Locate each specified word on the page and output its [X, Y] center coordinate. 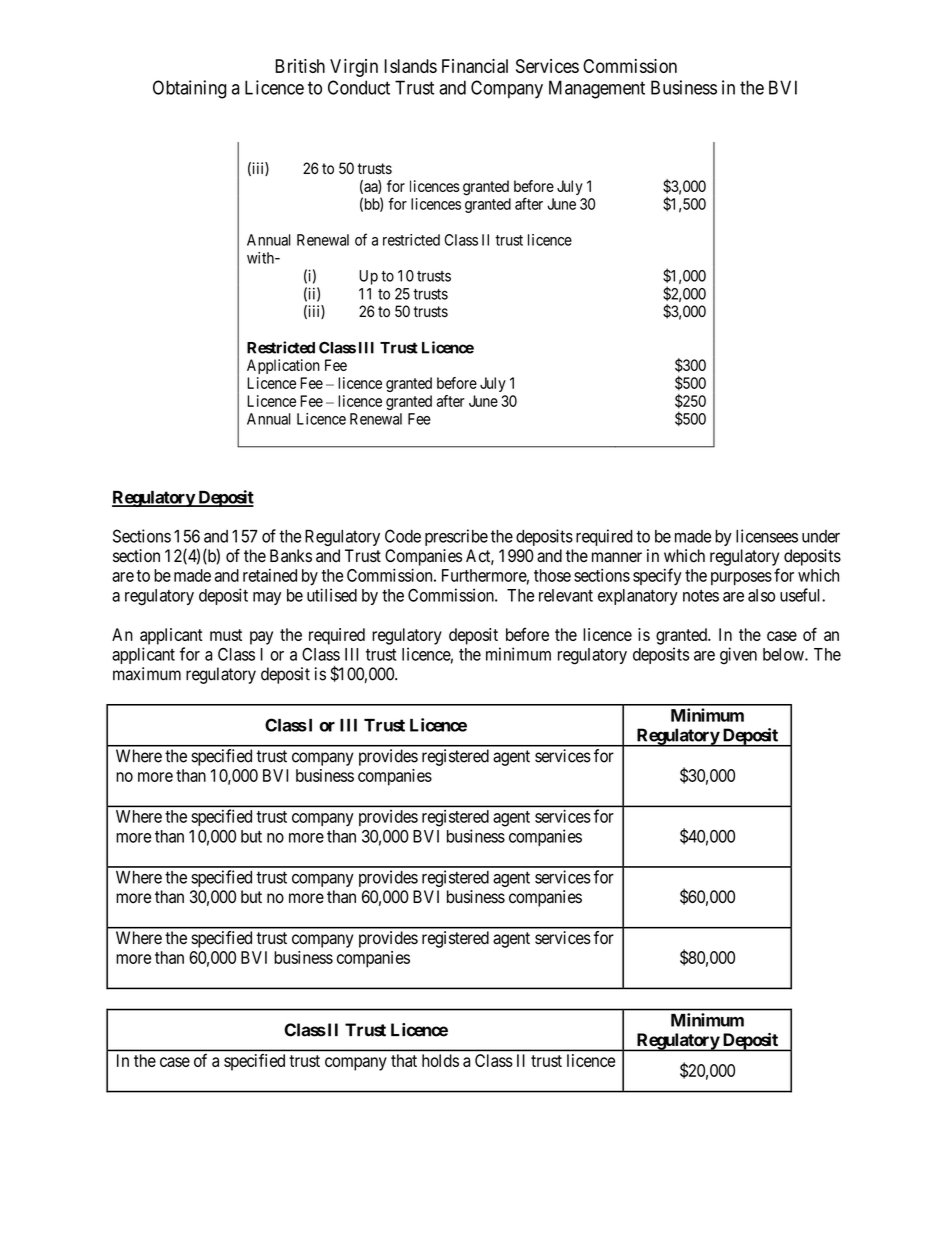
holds [440, 1060]
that [404, 1060]
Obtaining [190, 89]
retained [270, 575]
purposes [741, 578]
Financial [475, 66]
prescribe [456, 537]
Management [597, 89]
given [738, 656]
